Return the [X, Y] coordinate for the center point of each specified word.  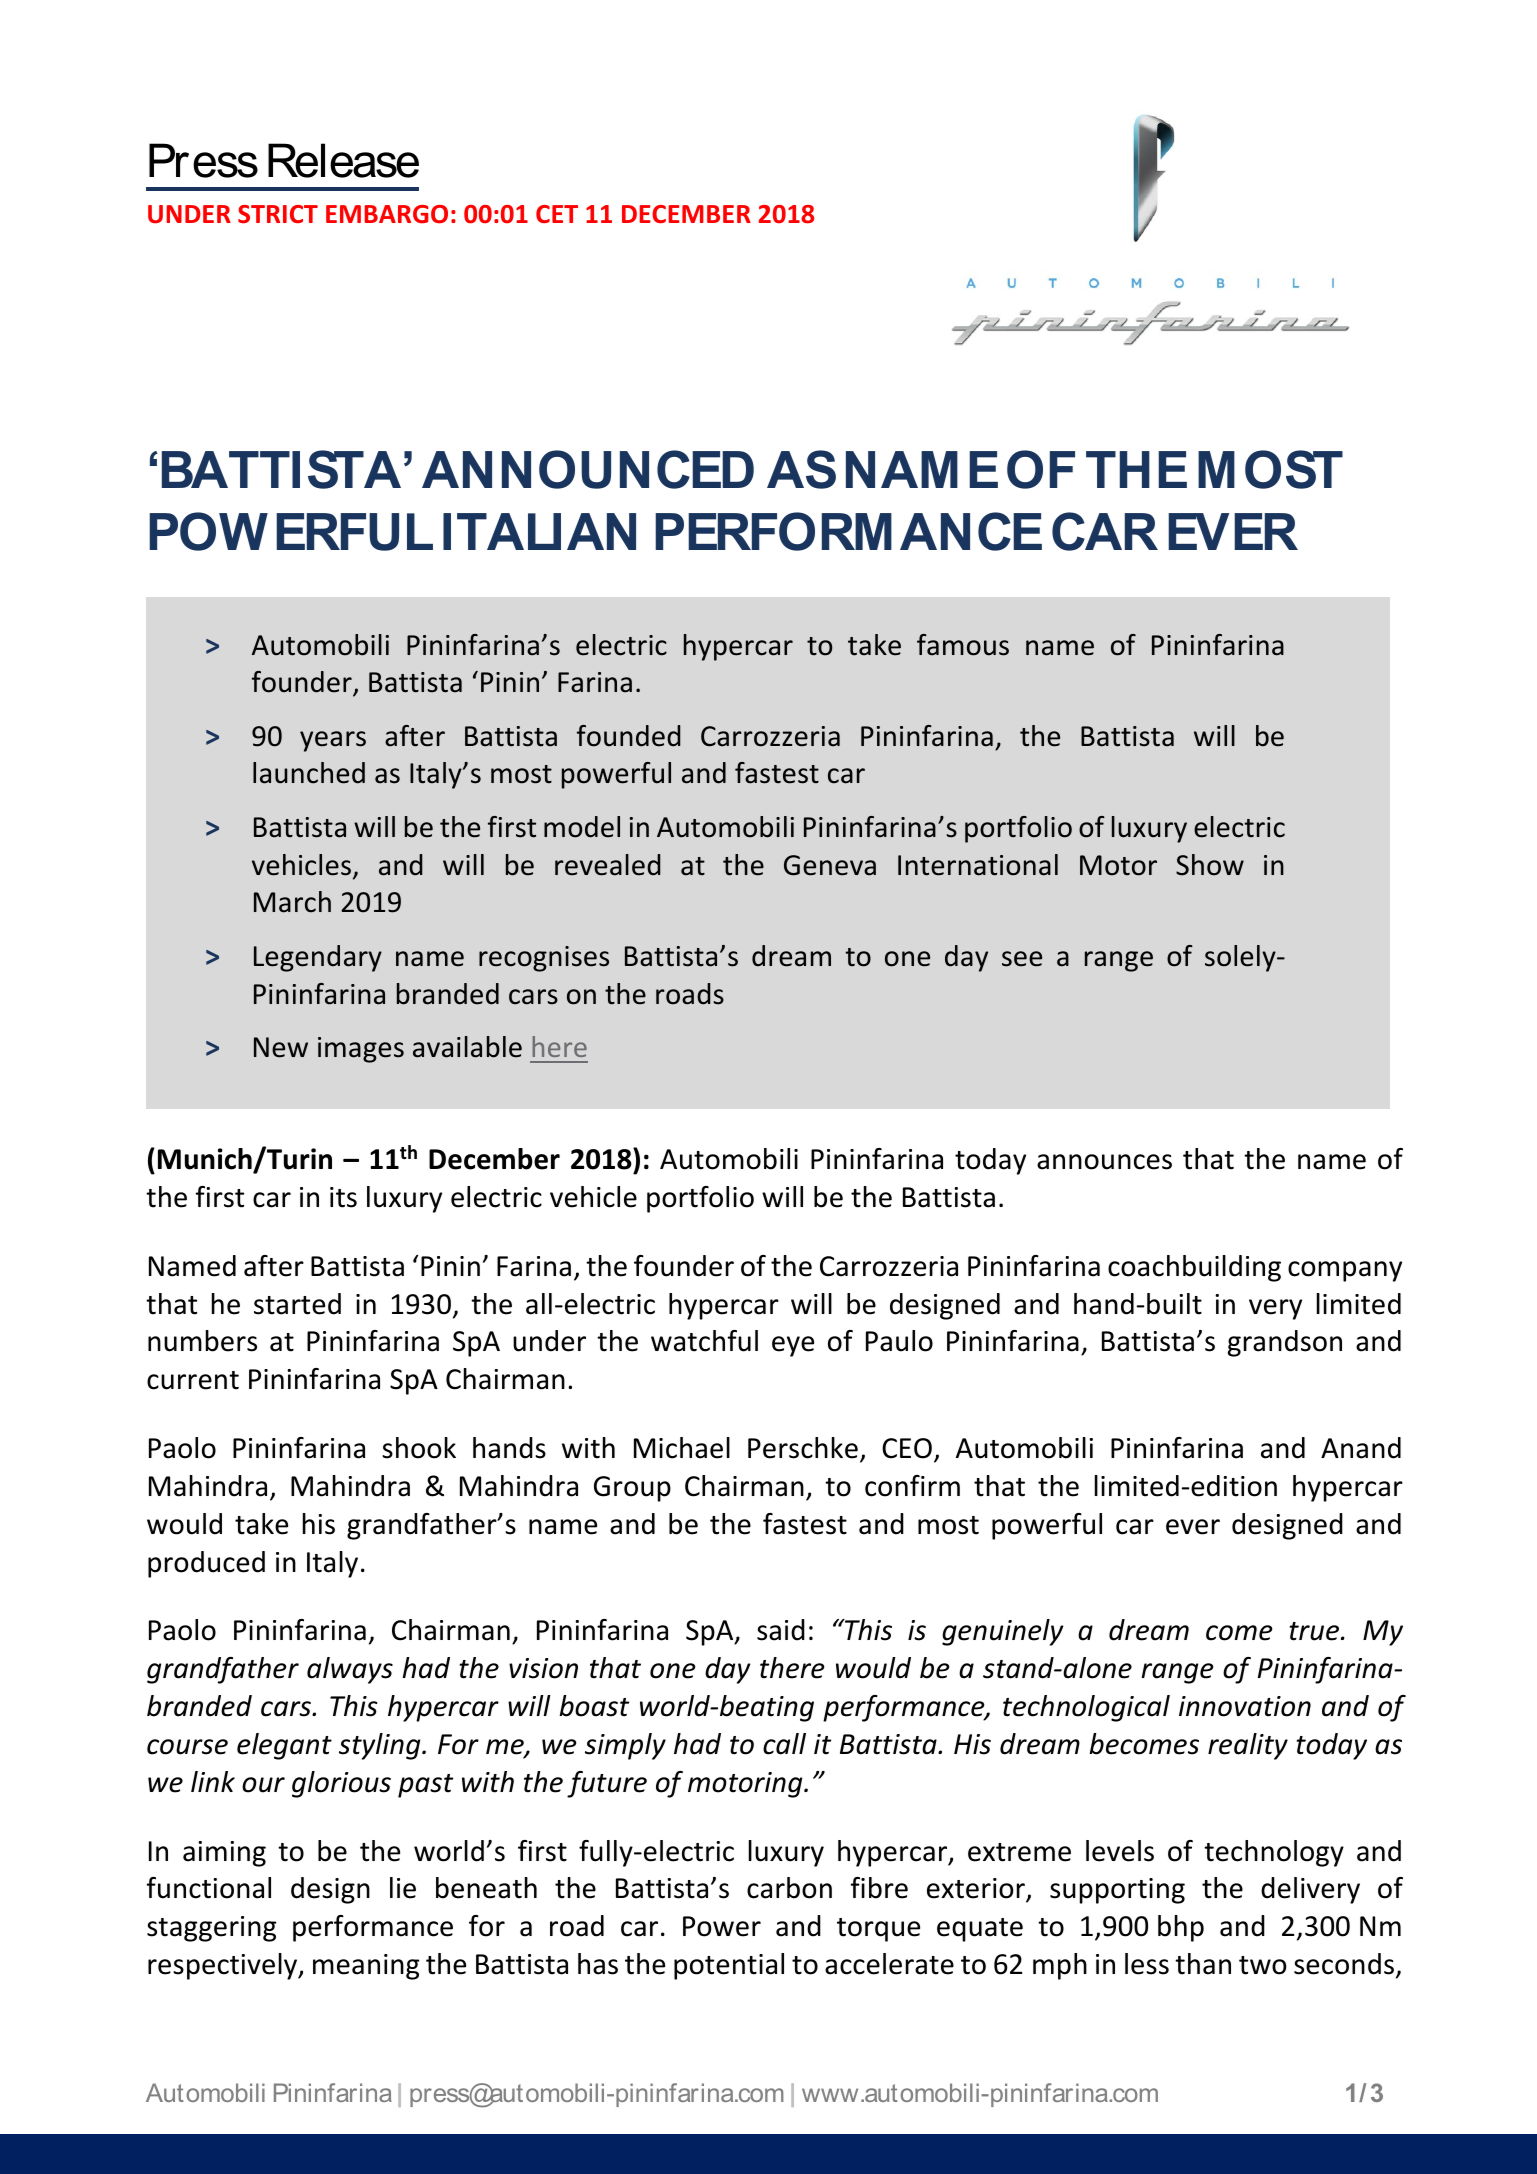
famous [963, 645]
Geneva [830, 865]
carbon [789, 1888]
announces [1104, 1162]
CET [557, 214]
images [361, 1050]
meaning [366, 1967]
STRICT [278, 214]
